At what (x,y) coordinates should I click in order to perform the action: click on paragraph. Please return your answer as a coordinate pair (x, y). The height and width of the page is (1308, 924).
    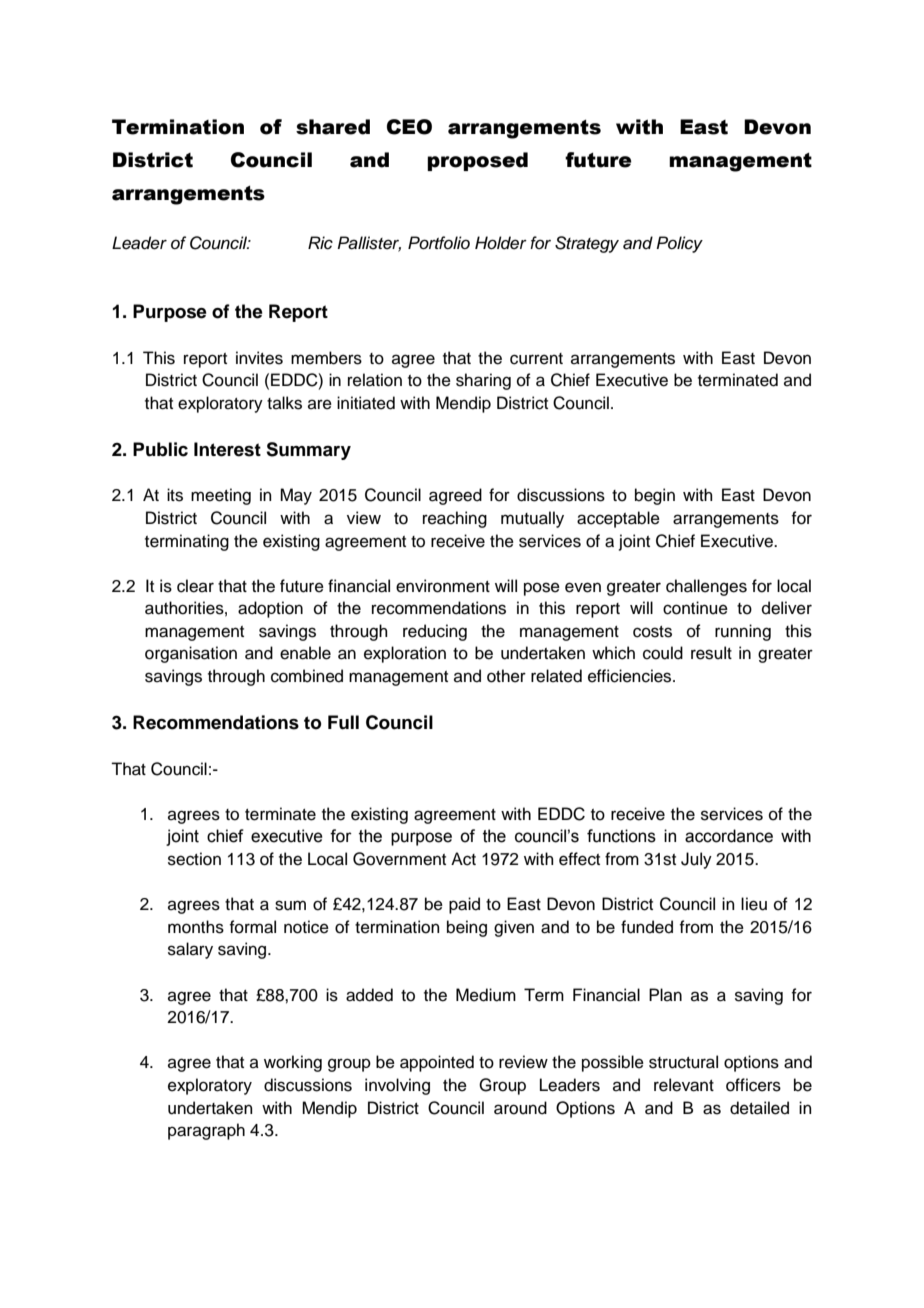
    Looking at the image, I should click on (206, 1131).
